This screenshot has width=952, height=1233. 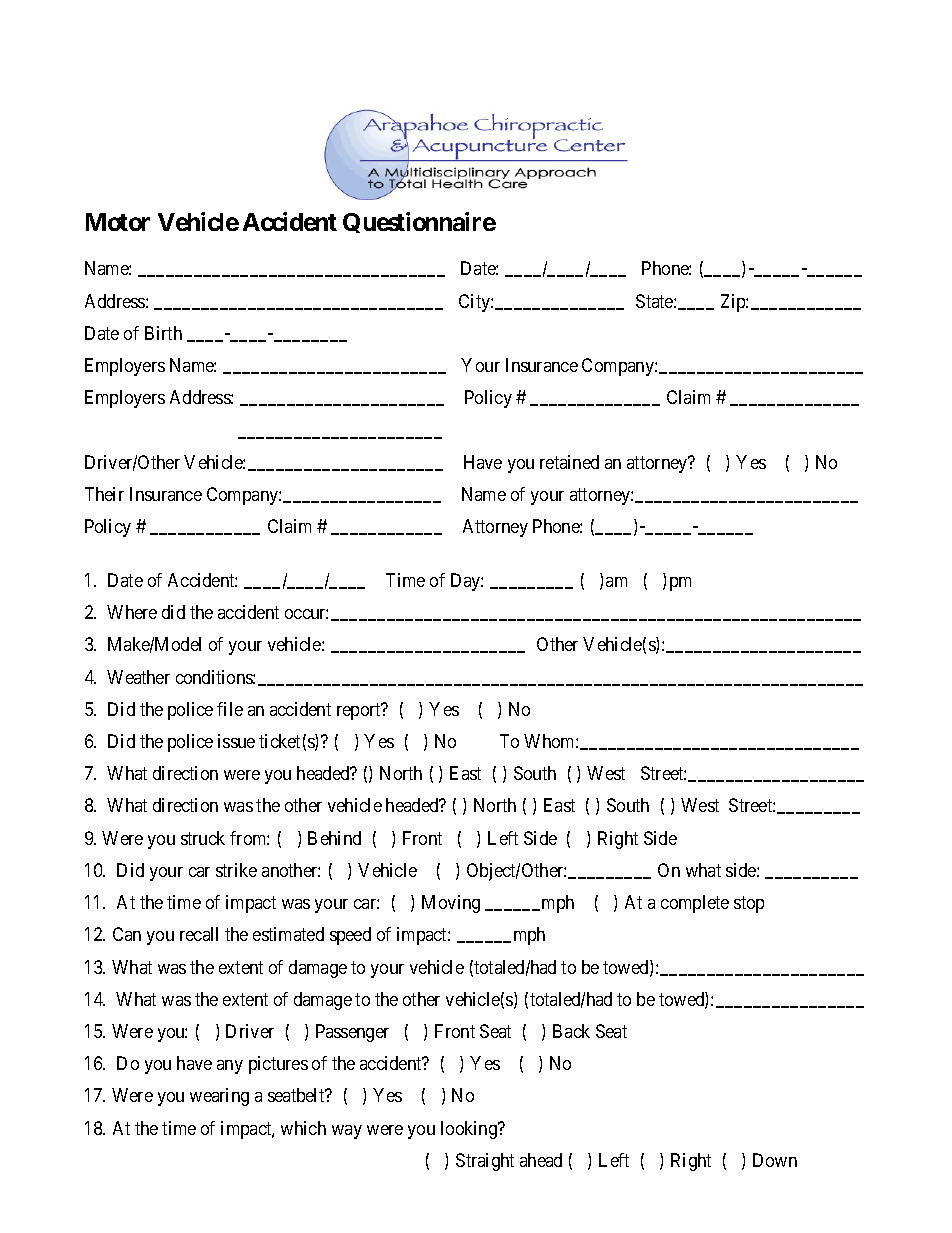 What do you see at coordinates (569, 462) in the screenshot?
I see `retained` at bounding box center [569, 462].
